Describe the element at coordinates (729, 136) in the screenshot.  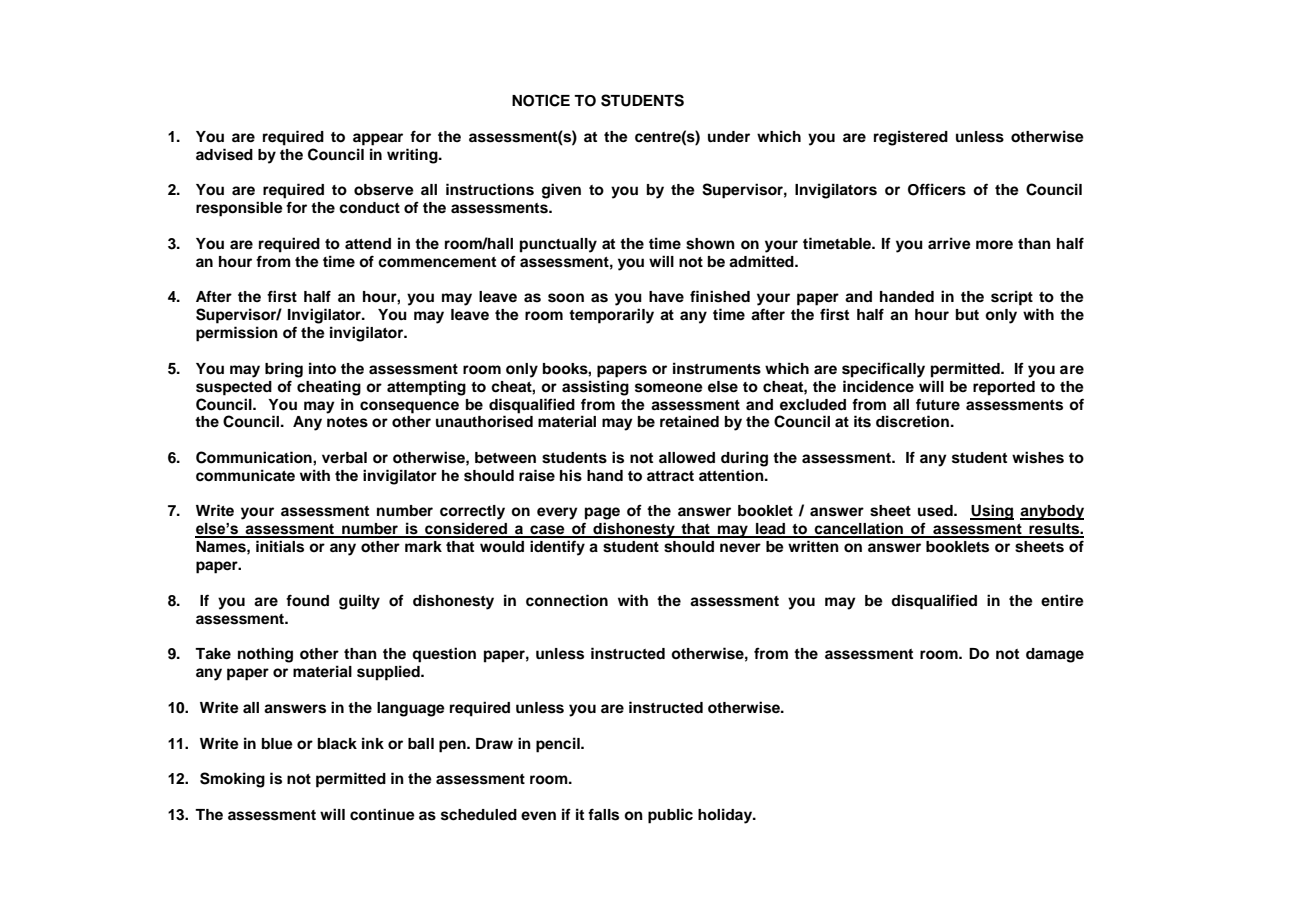
I see `under` at that location.
